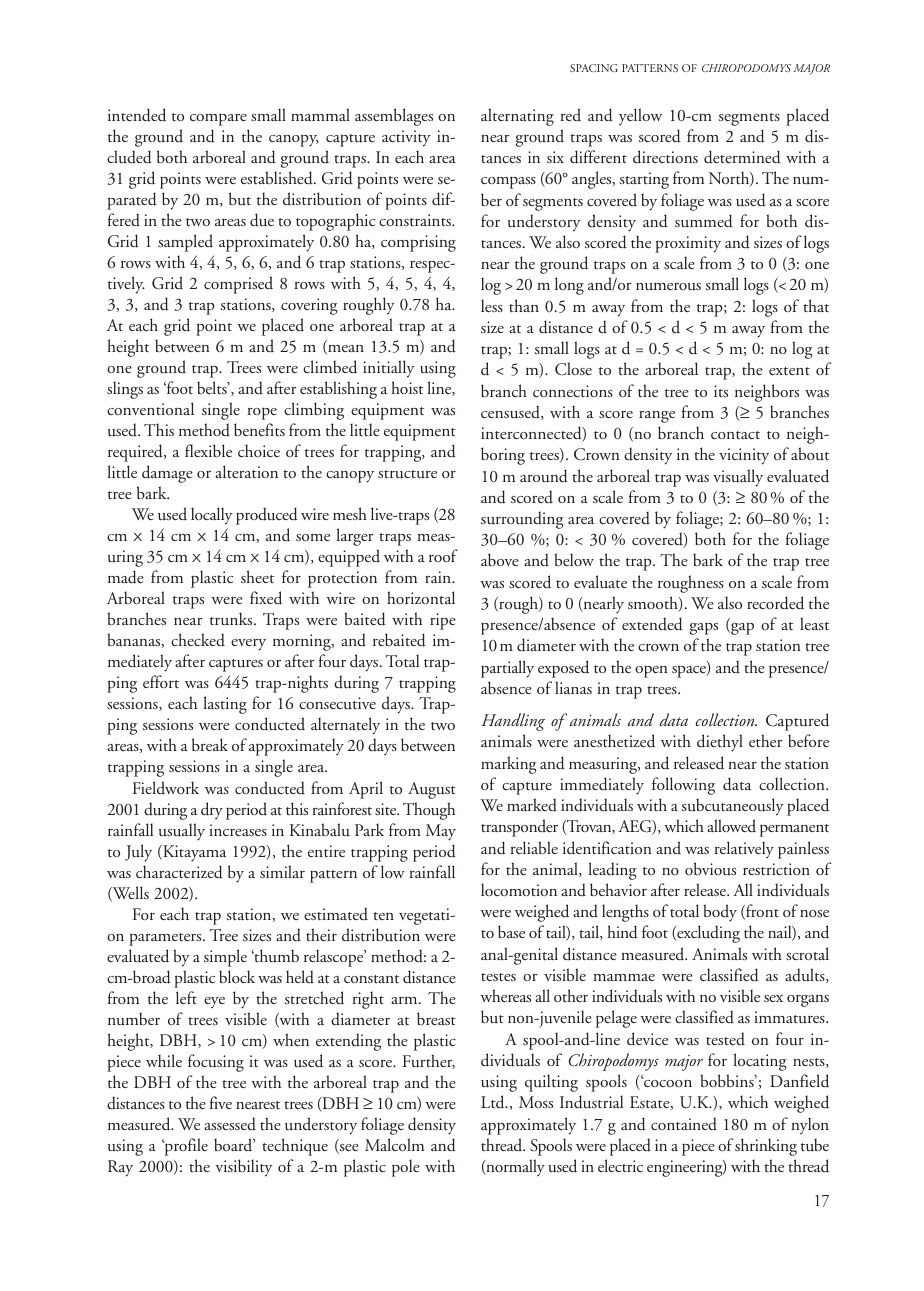  Describe the element at coordinates (517, 117) in the screenshot. I see `alternating` at that location.
